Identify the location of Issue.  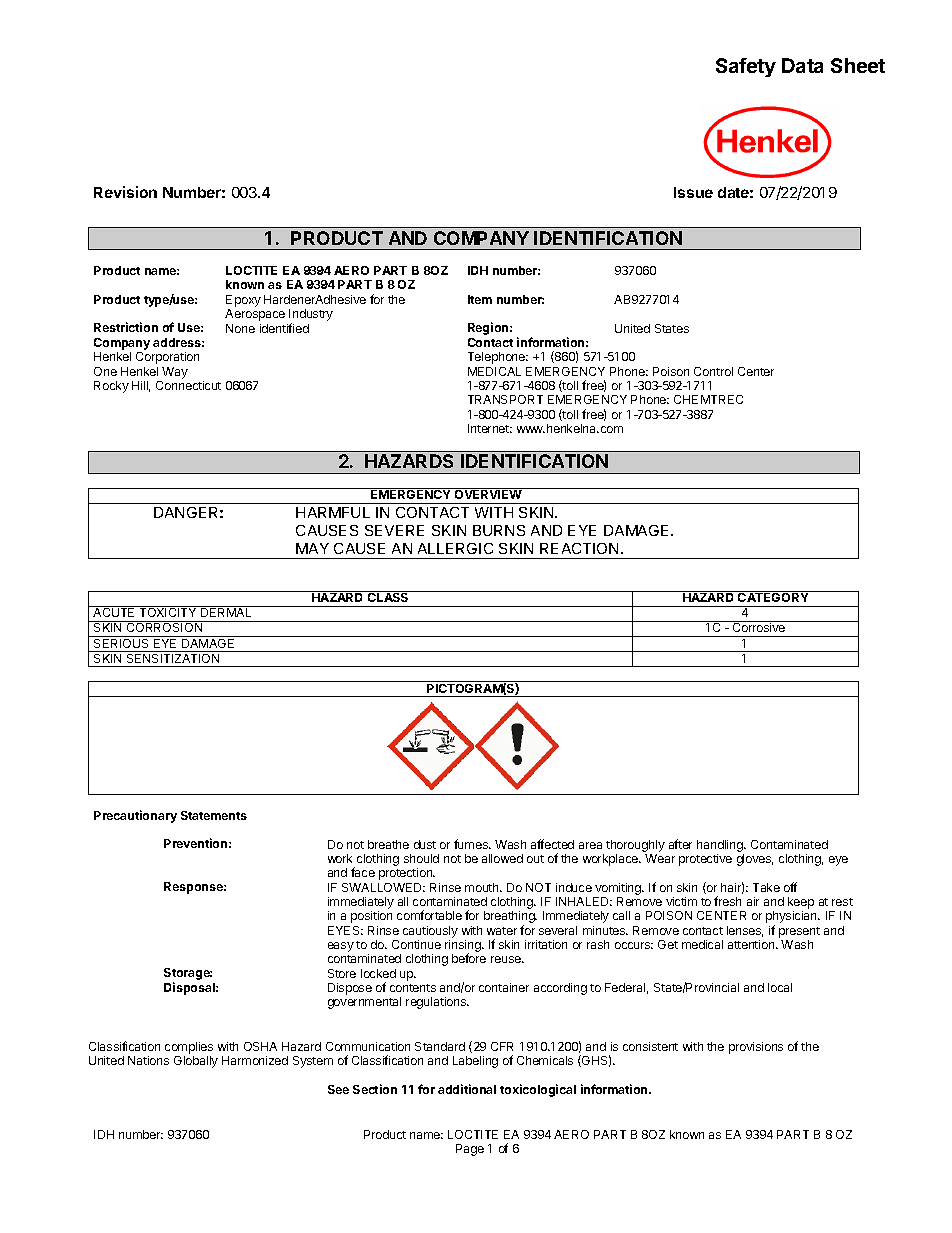
(693, 192).
